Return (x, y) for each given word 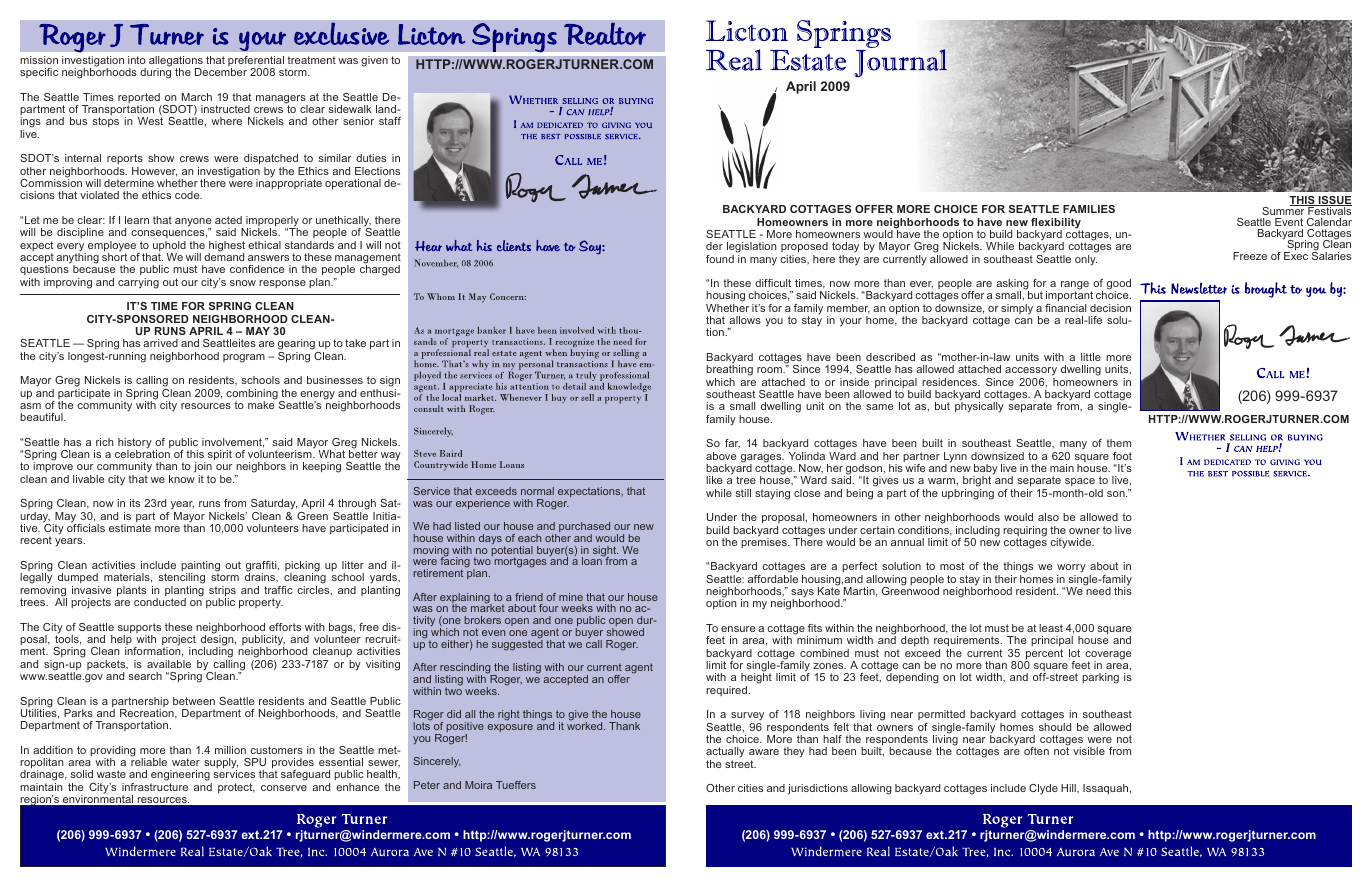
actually (725, 754)
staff (390, 121)
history (136, 444)
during (155, 72)
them (1118, 443)
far (732, 444)
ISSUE (1334, 201)
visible (1089, 751)
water (186, 762)
